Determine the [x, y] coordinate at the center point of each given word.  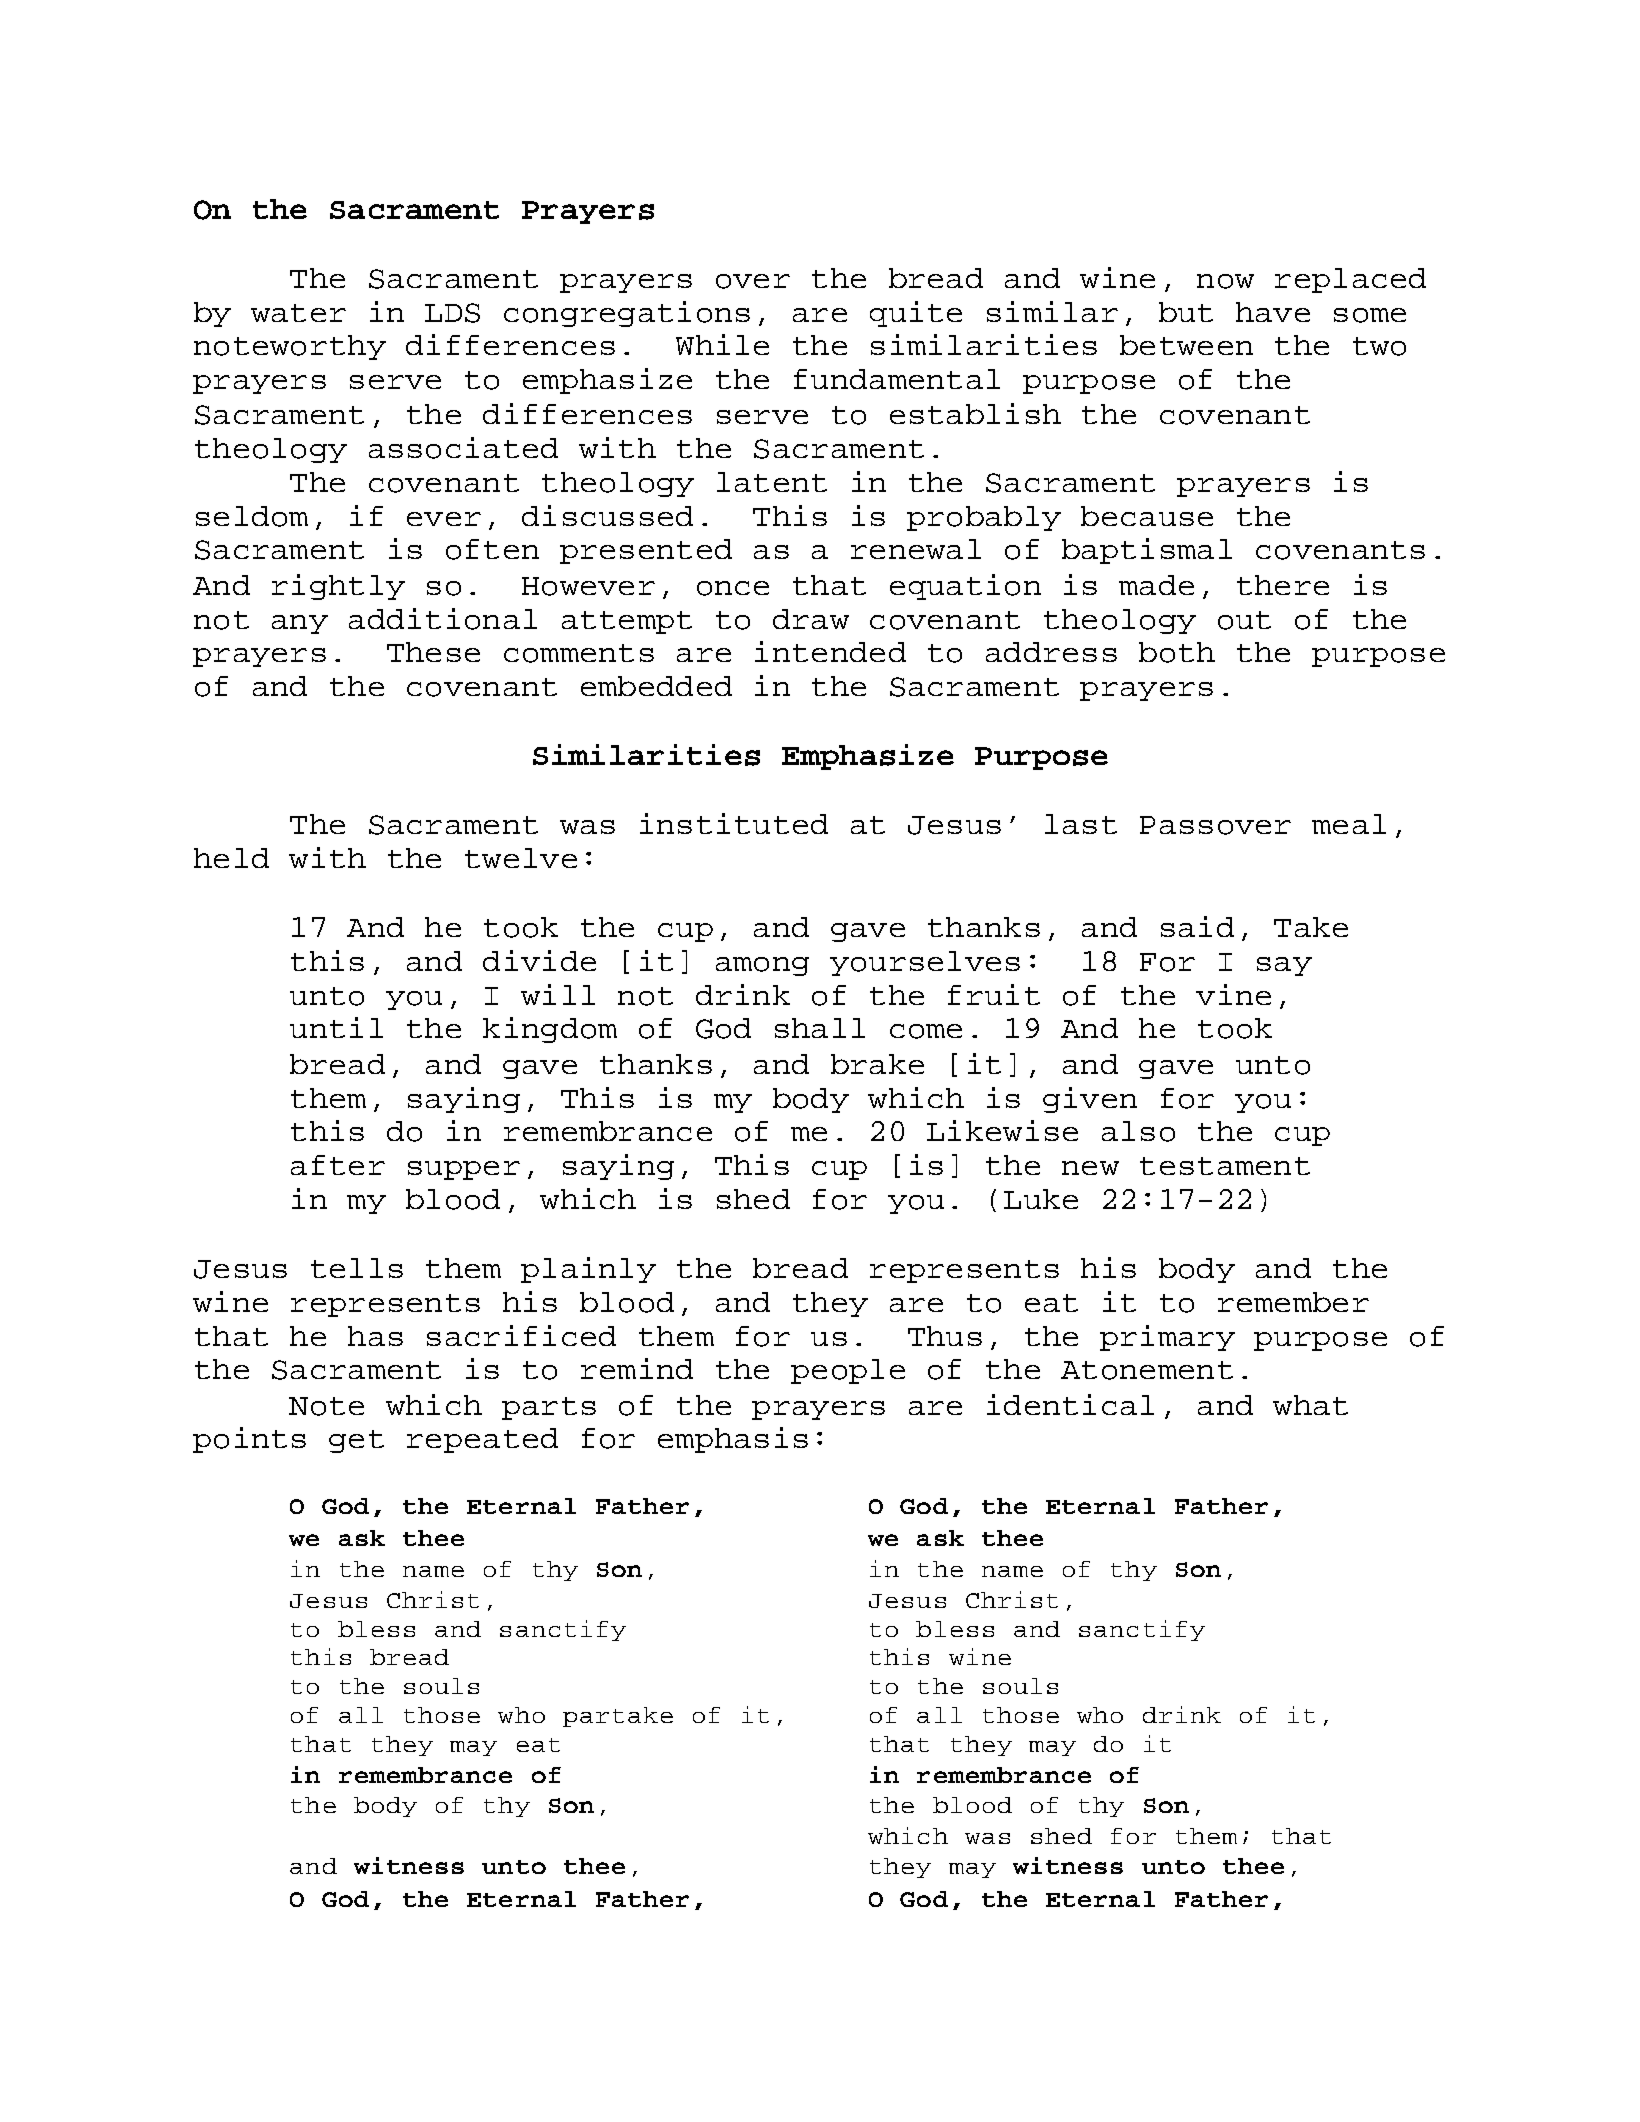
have [1273, 312]
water [298, 313]
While [722, 344]
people [848, 1371]
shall [820, 1028]
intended [830, 651]
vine [1233, 994]
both [1177, 652]
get [356, 1441]
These [433, 652]
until [336, 1027]
